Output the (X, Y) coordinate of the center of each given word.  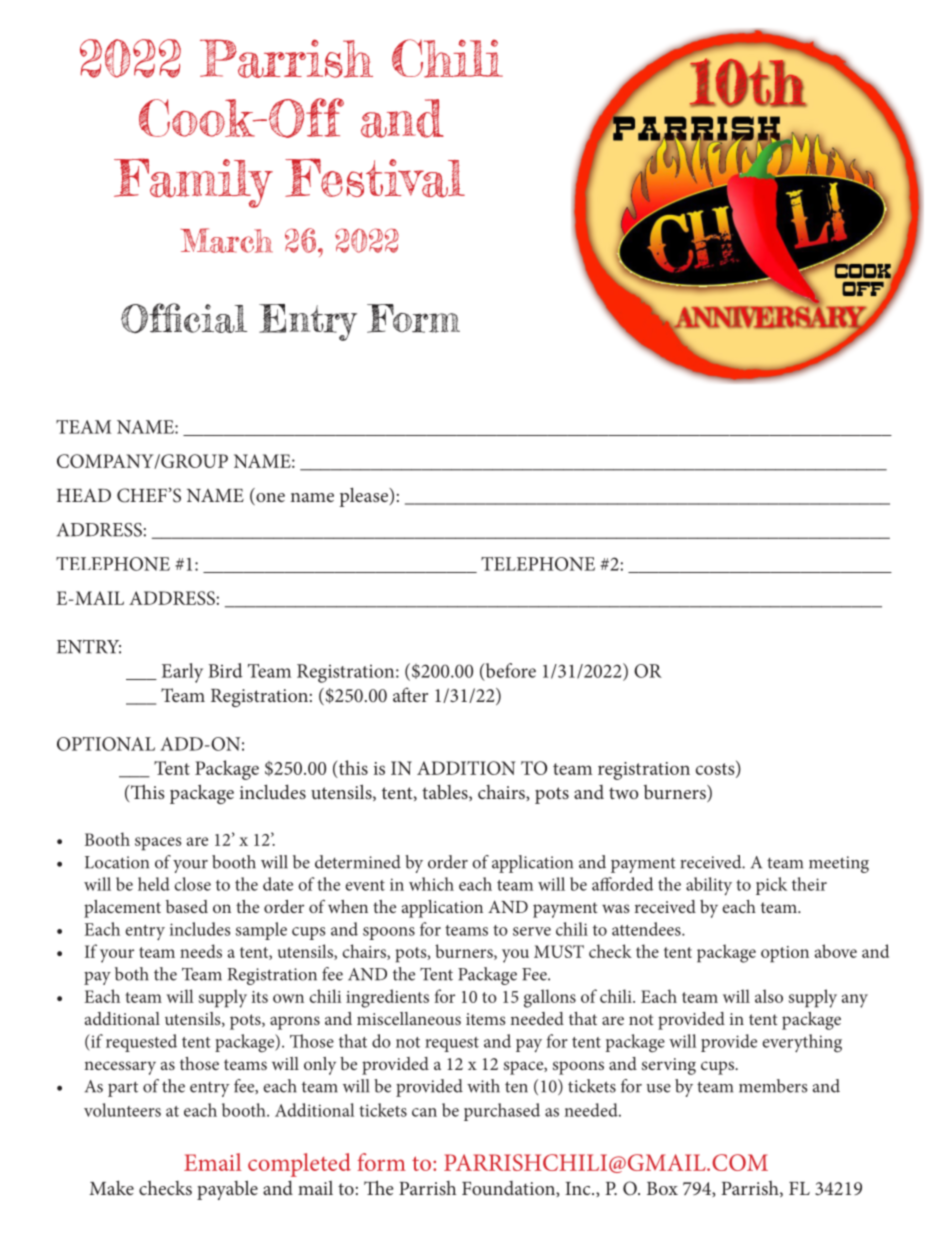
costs (716, 769)
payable (227, 1190)
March (227, 240)
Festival (375, 178)
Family (193, 183)
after (410, 694)
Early (182, 673)
